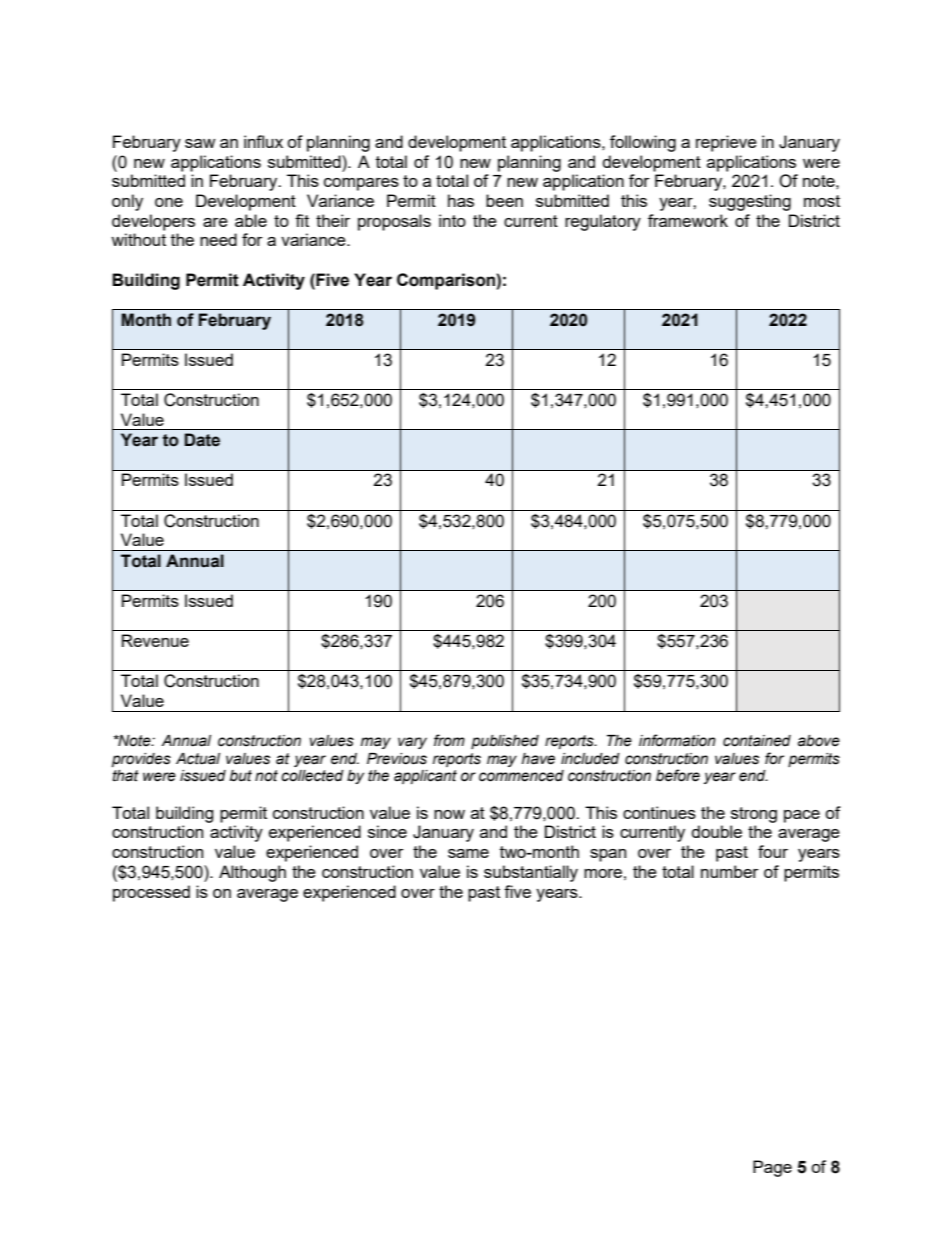  Describe the element at coordinates (200, 143) in the screenshot. I see `saw` at that location.
